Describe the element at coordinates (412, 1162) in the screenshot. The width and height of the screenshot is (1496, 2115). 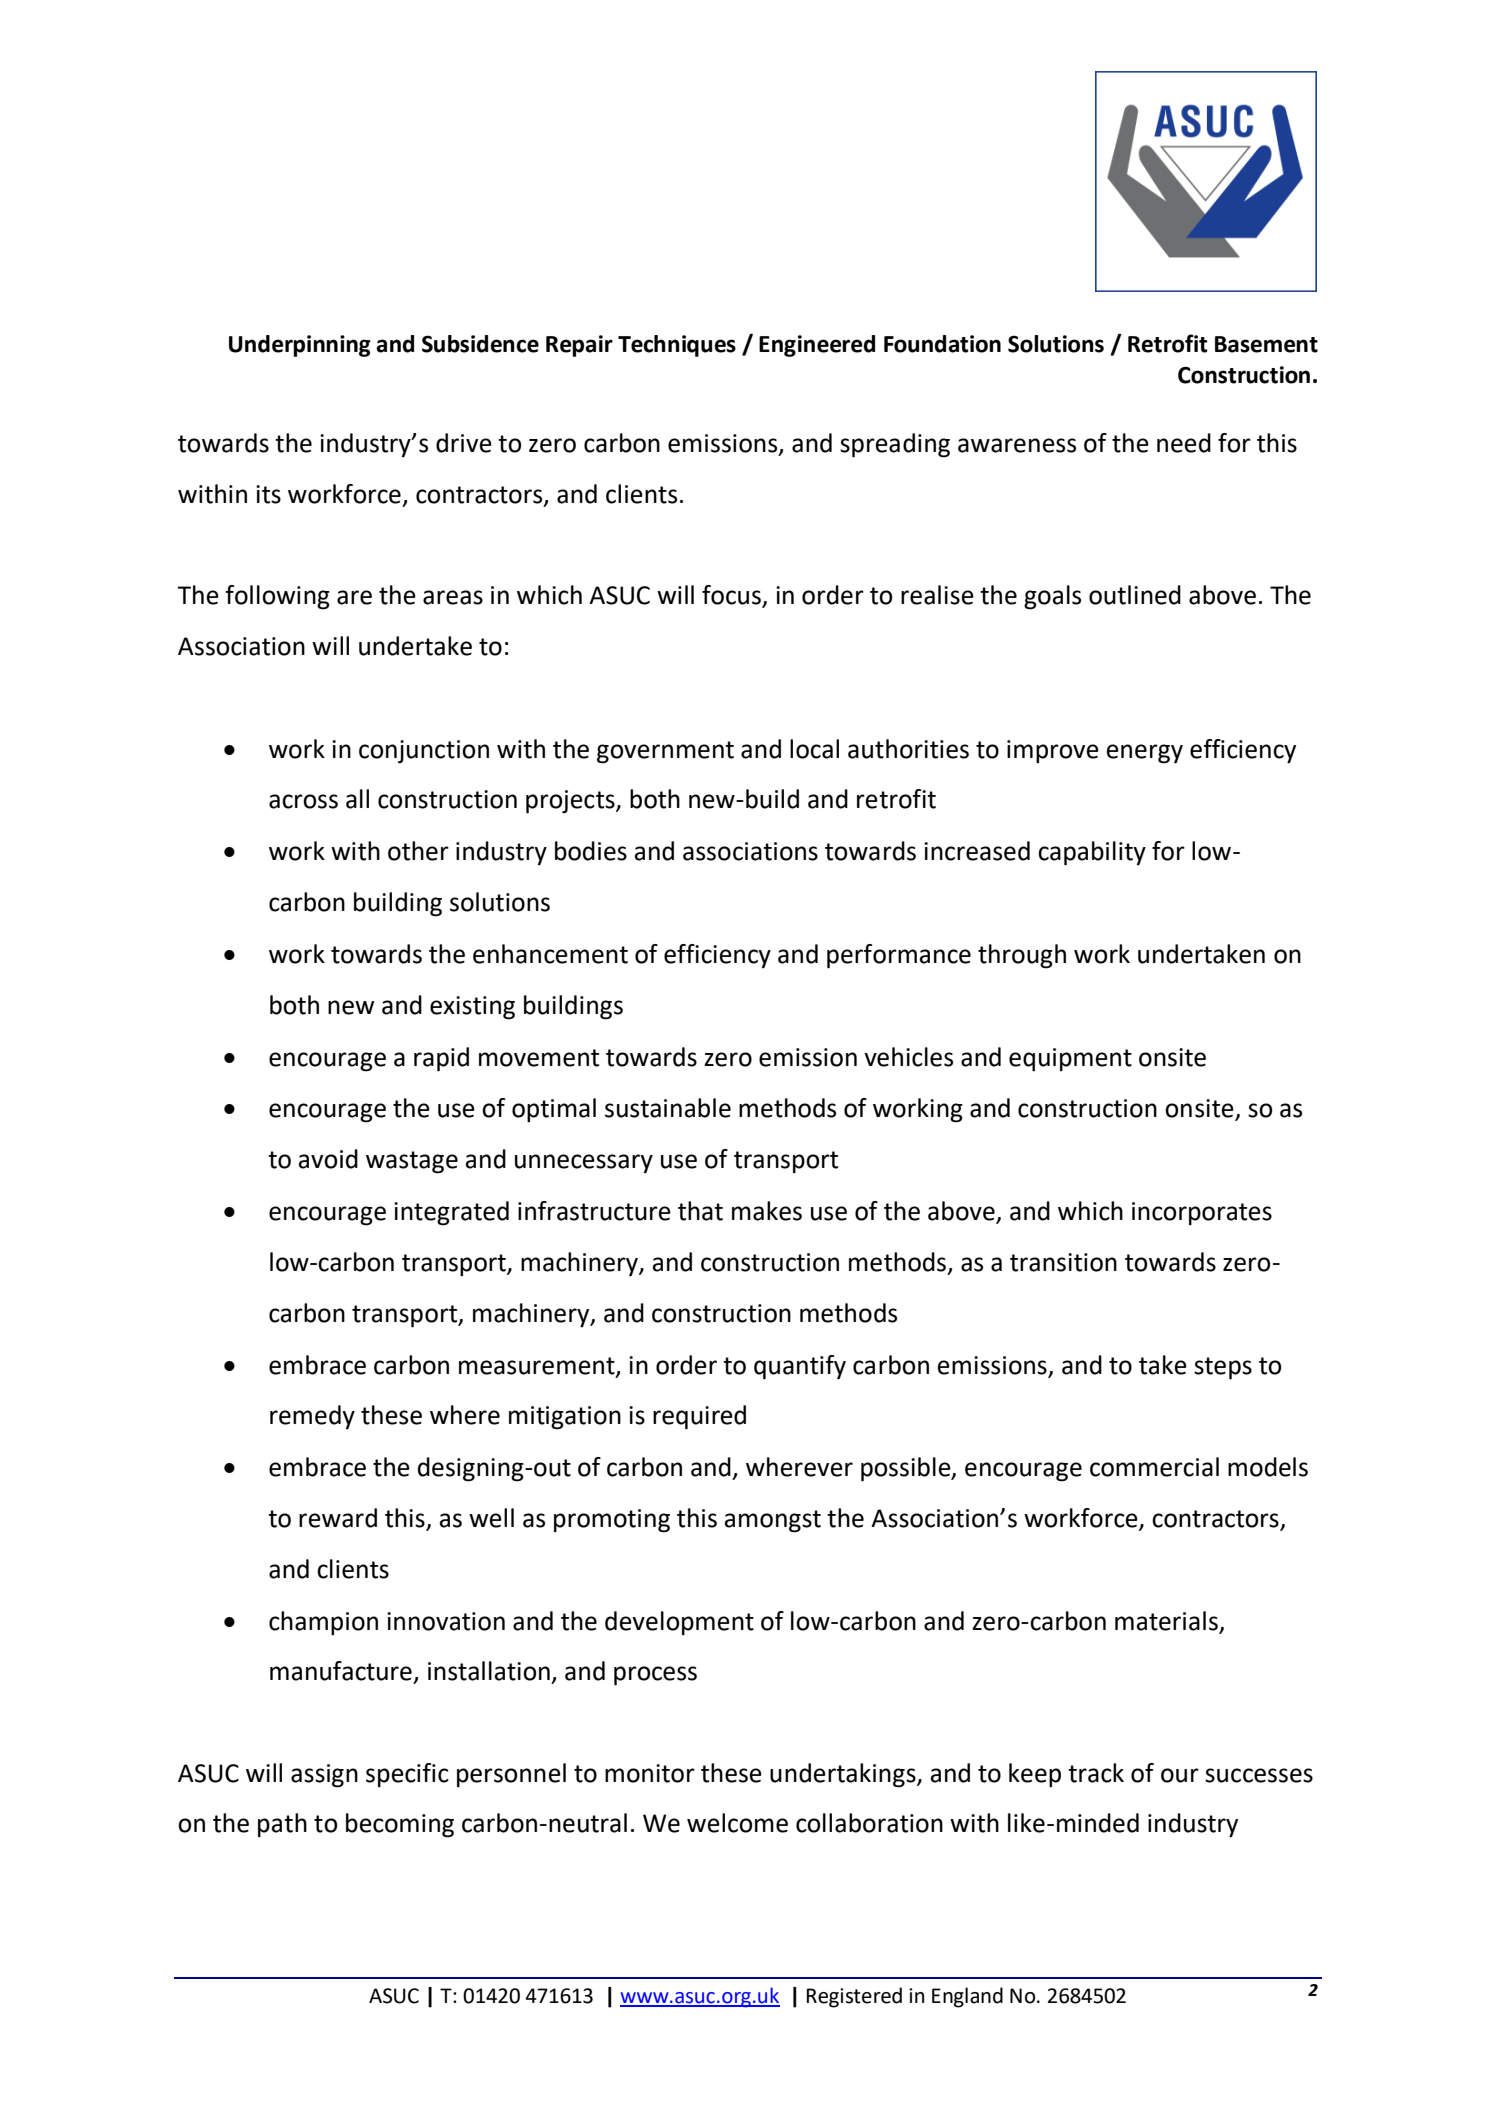
I see `wastage` at that location.
